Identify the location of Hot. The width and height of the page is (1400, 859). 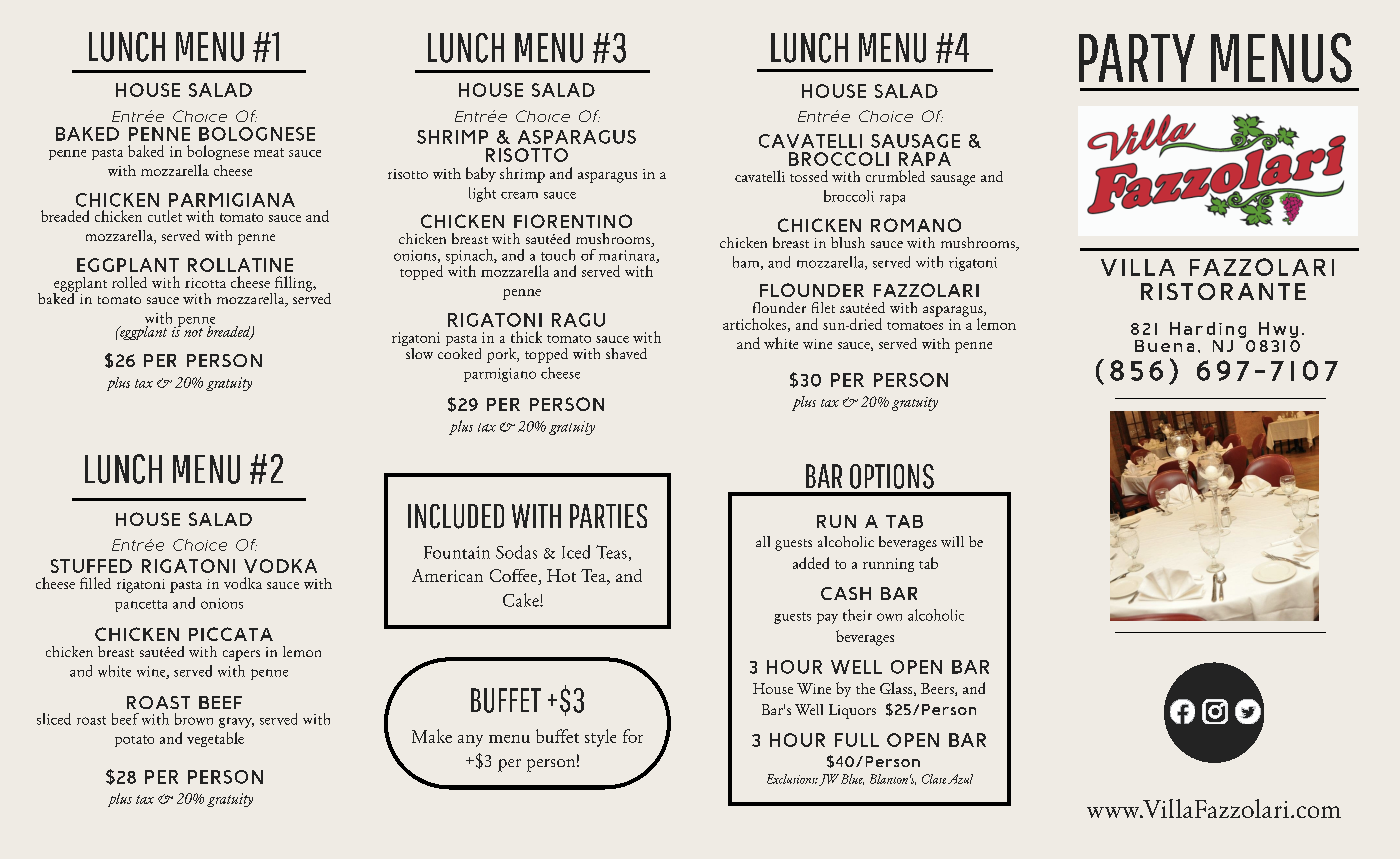
(561, 575).
